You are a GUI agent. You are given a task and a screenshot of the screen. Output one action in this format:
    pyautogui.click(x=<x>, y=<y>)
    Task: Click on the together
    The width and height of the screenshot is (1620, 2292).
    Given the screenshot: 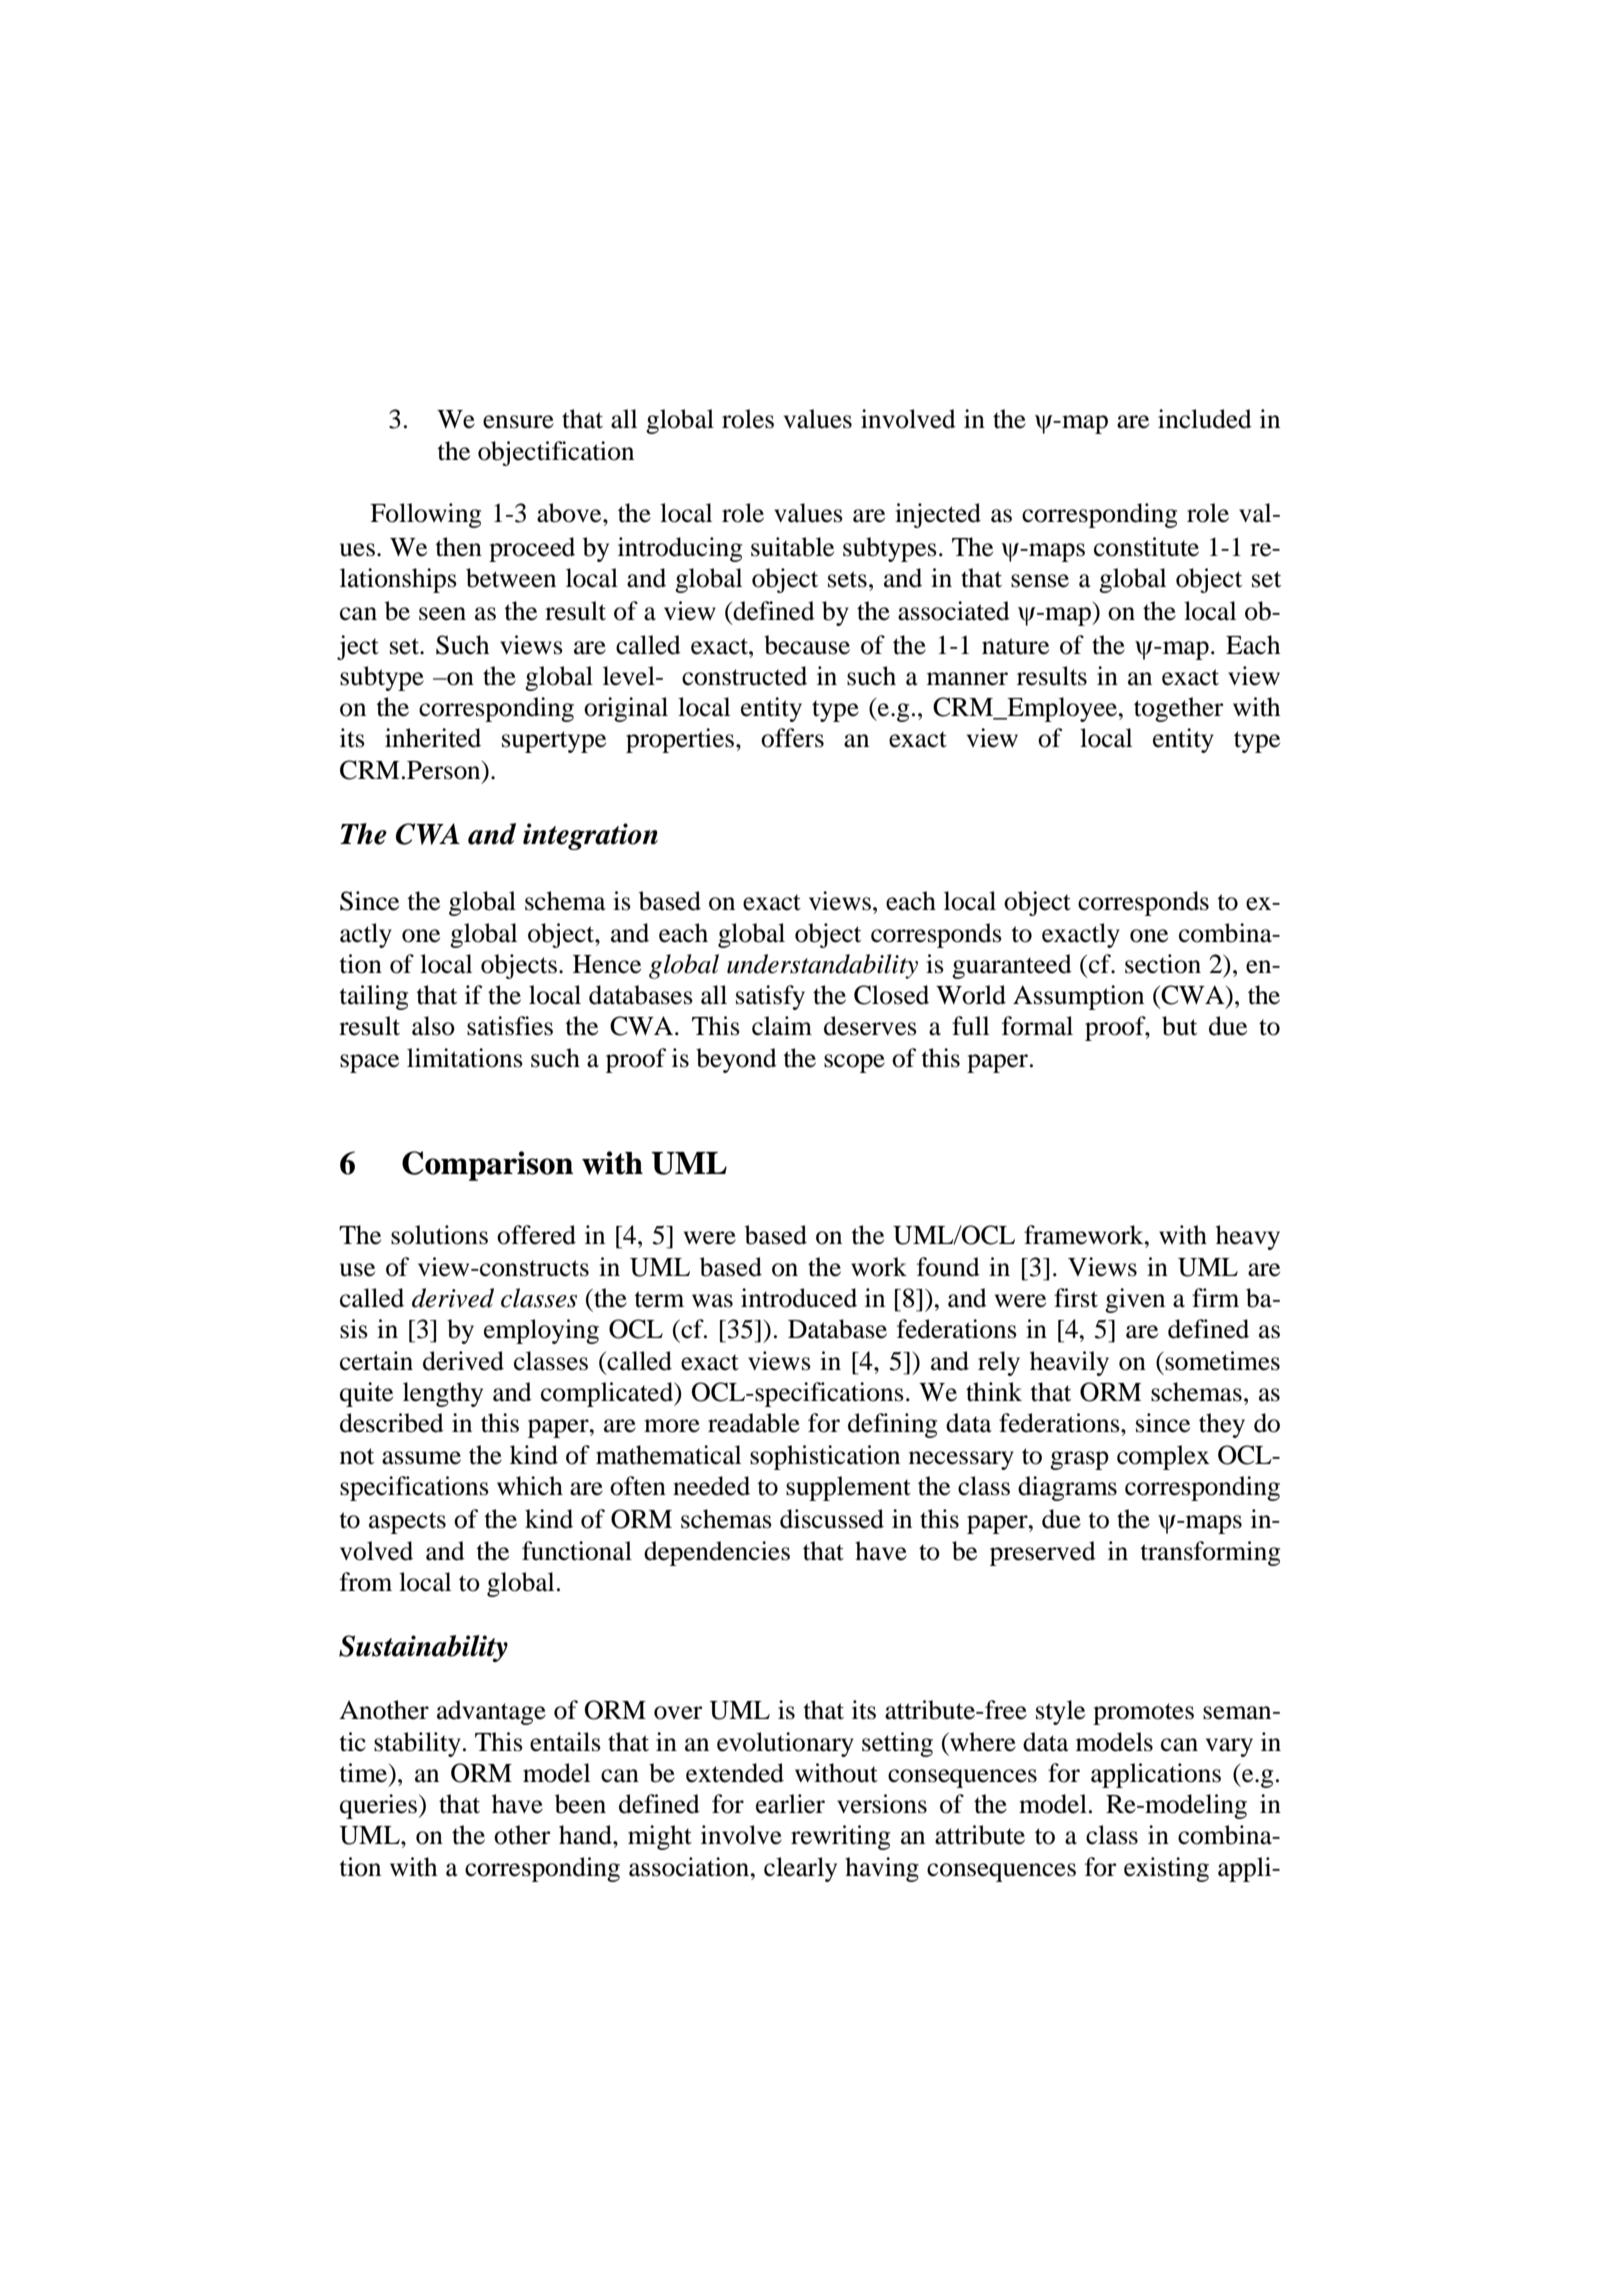 What is the action you would take?
    pyautogui.click(x=1178, y=709)
